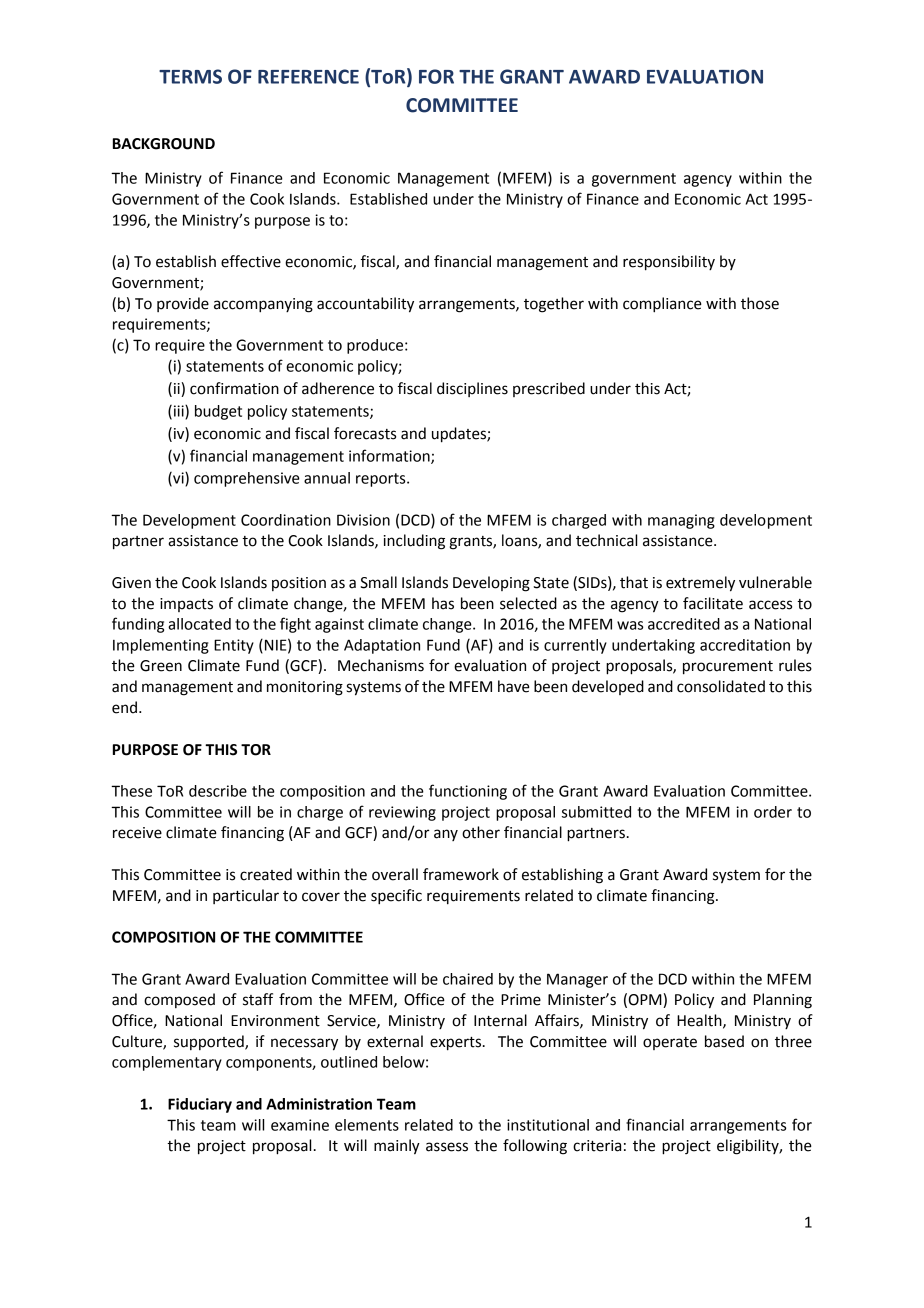 This page has height=1308, width=924. I want to click on particular, so click(246, 896).
